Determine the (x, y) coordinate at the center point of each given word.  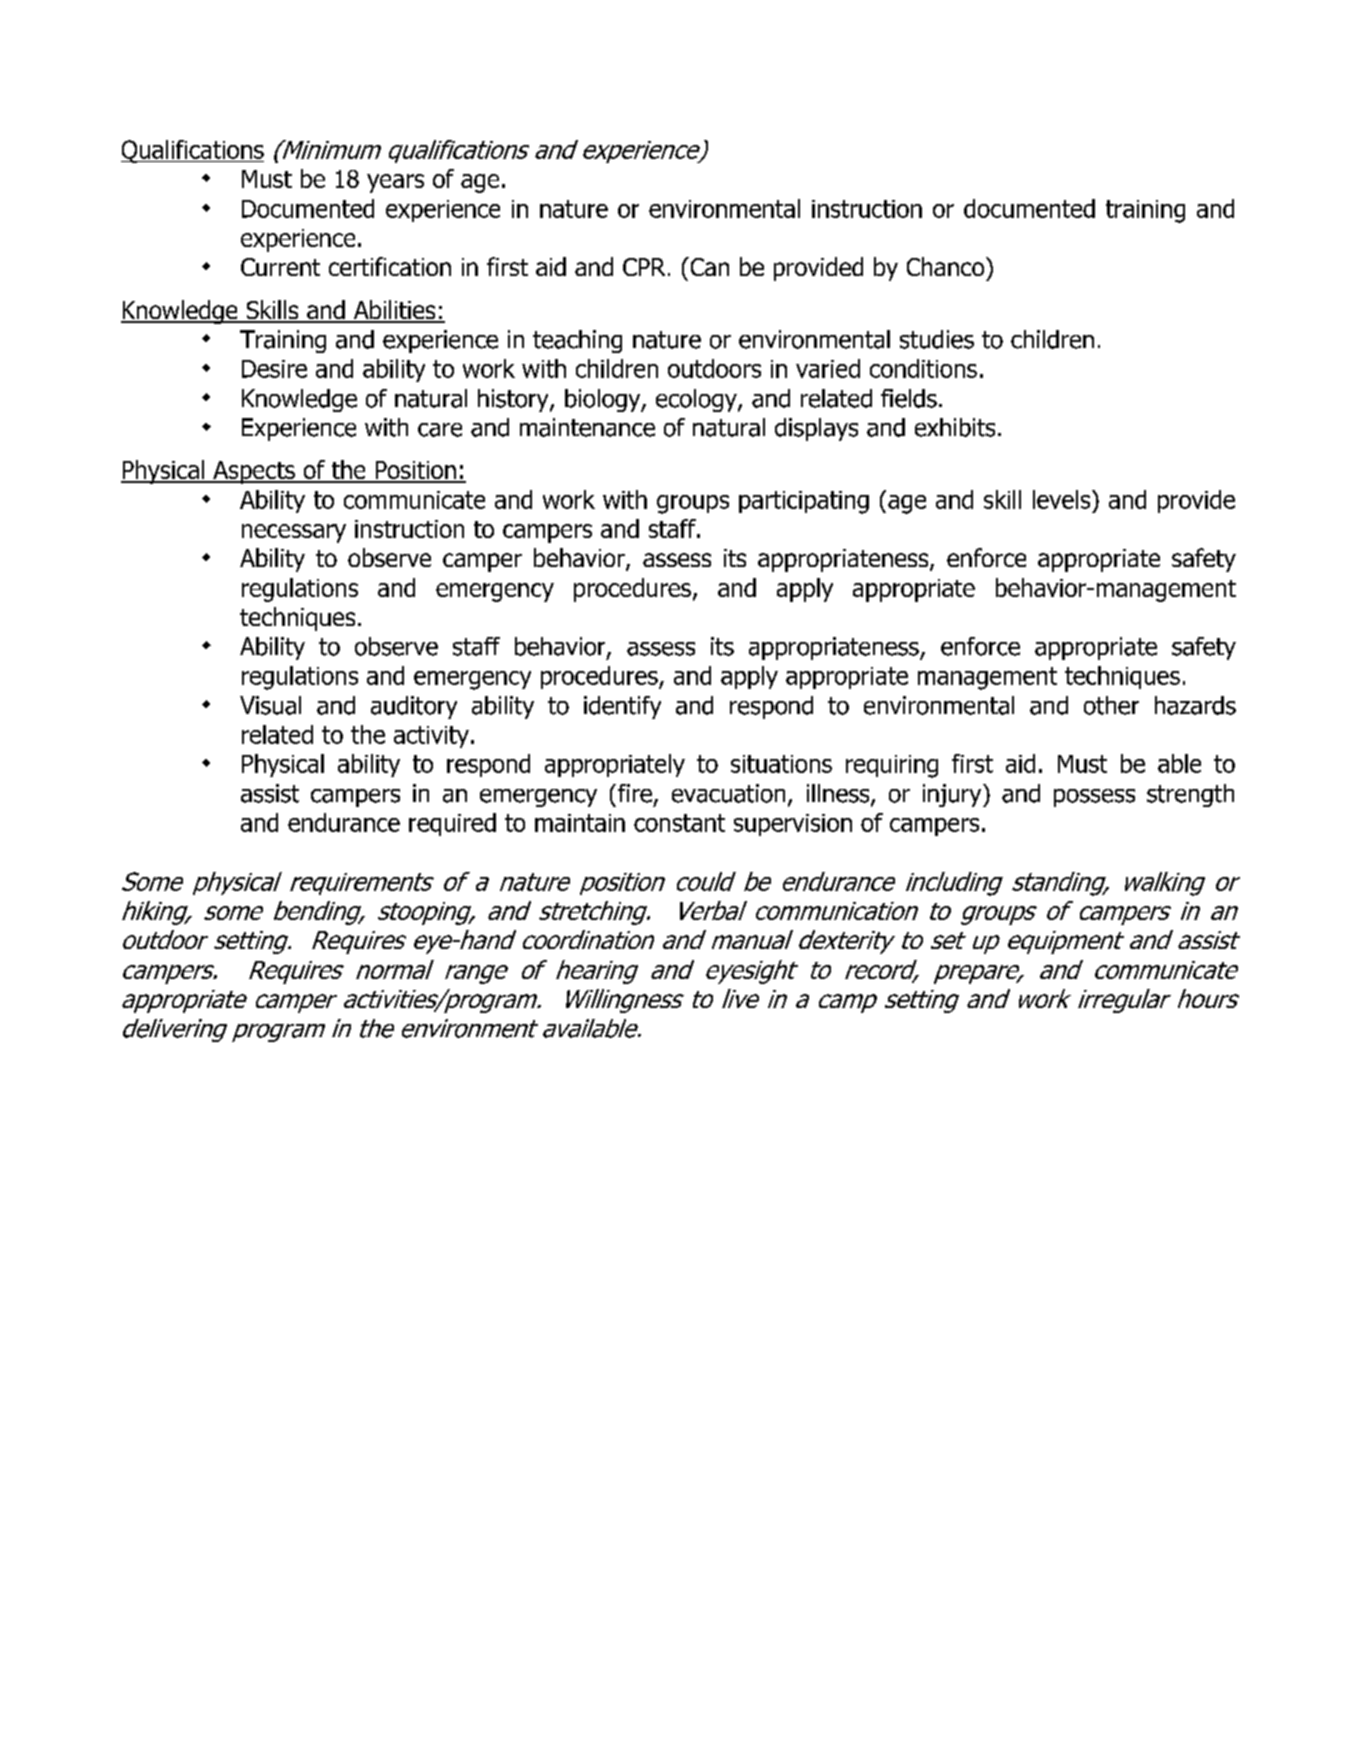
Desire (274, 369)
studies (937, 339)
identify (622, 707)
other (1111, 705)
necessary (294, 533)
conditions (923, 368)
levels (1063, 499)
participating (804, 502)
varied (828, 368)
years (395, 183)
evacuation (728, 793)
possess (1094, 798)
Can (708, 266)
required (452, 824)
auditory (414, 707)
